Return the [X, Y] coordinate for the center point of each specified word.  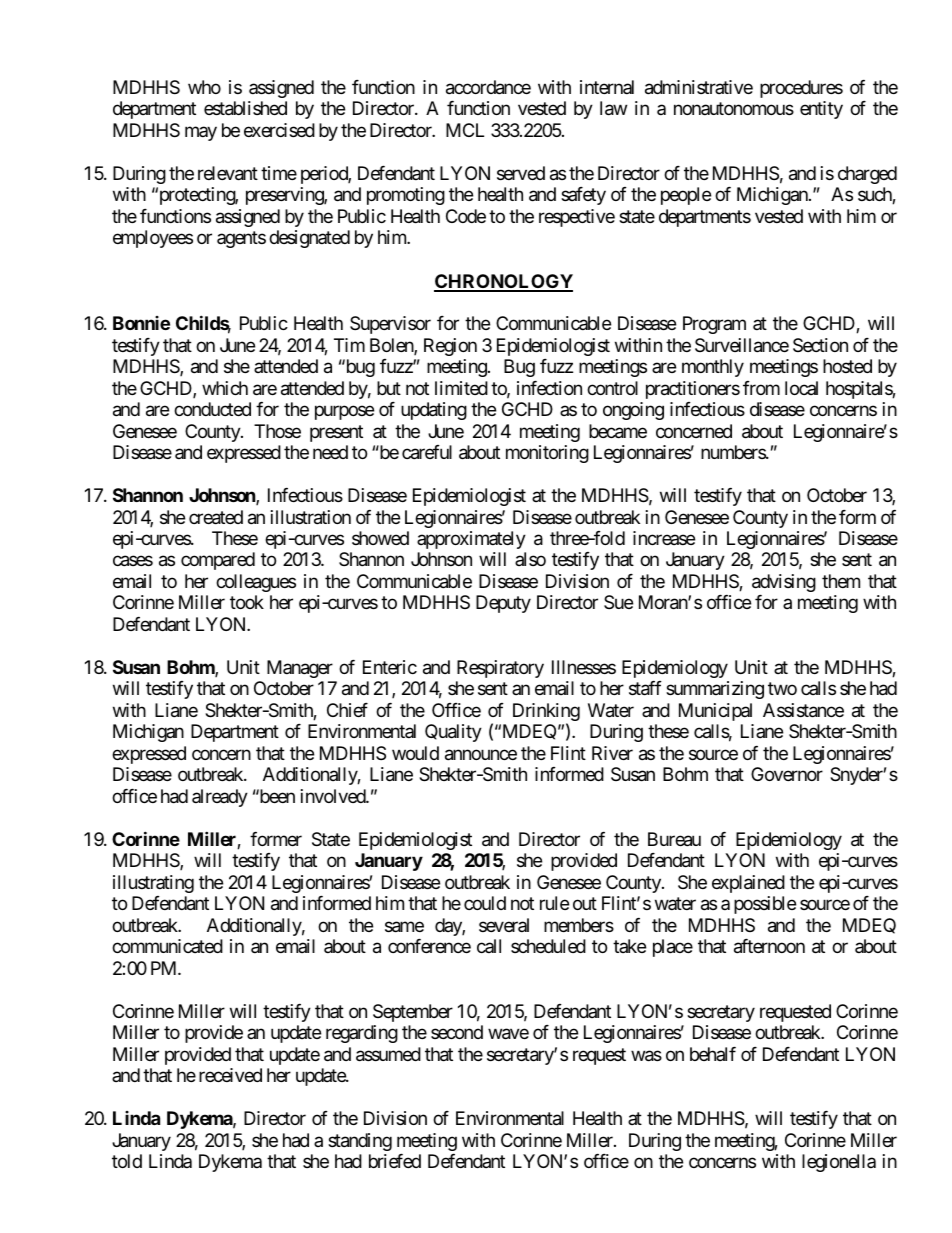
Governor [787, 774]
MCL [465, 130]
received [230, 1075]
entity [821, 110]
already [220, 798]
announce [481, 755]
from [761, 388]
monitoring [547, 454]
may [201, 133]
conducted [212, 409]
